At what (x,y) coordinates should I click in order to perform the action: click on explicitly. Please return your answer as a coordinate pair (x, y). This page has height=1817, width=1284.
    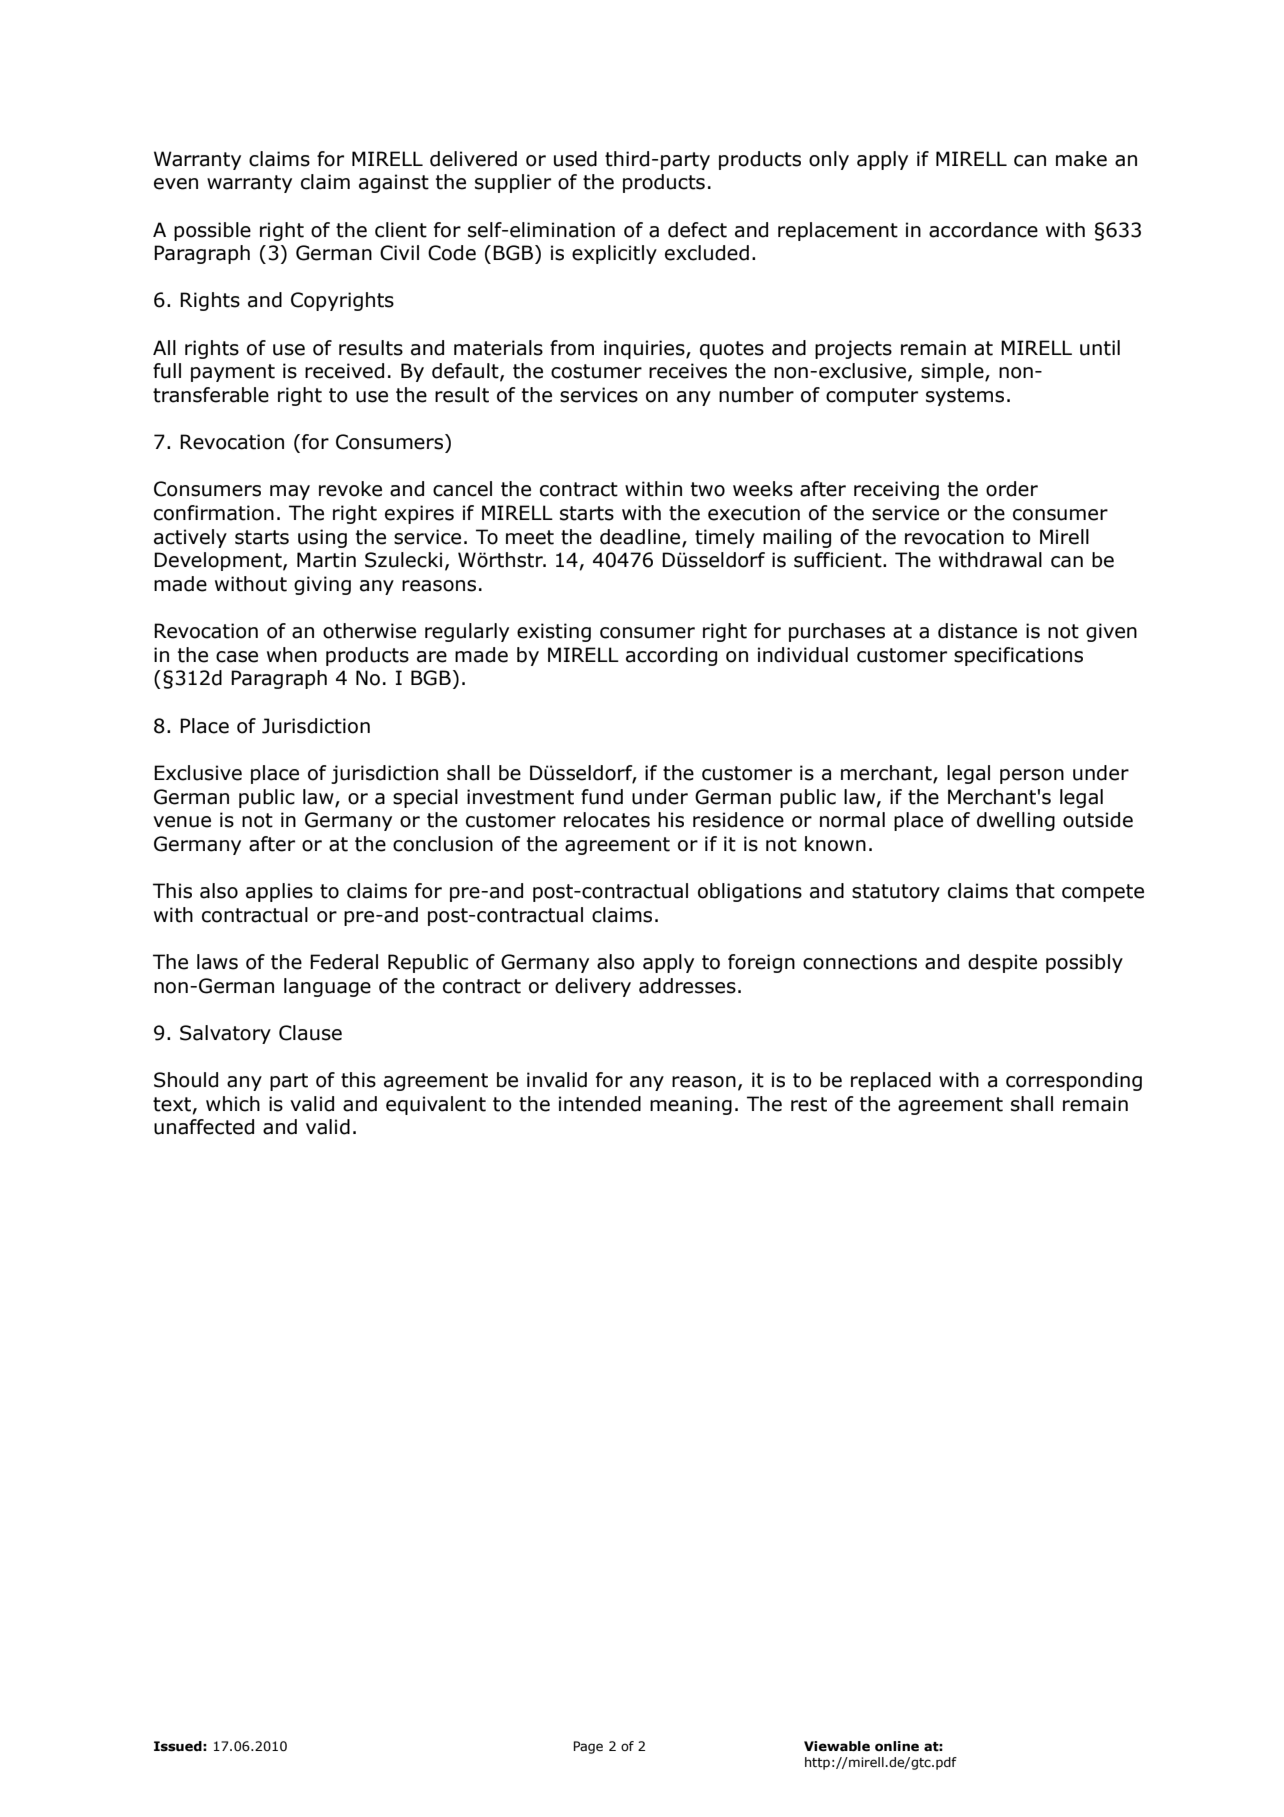
    Looking at the image, I should click on (614, 254).
